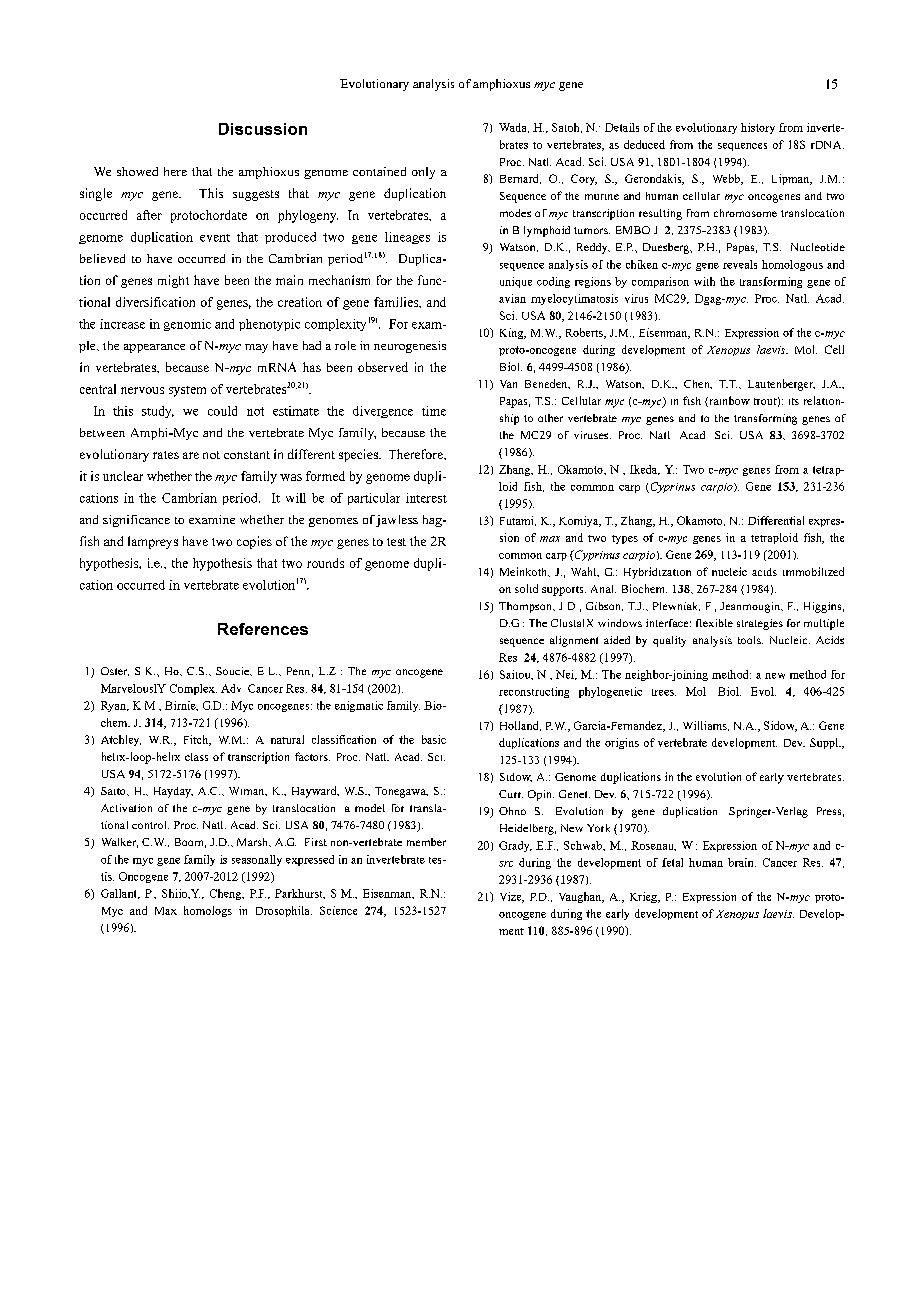  What do you see at coordinates (758, 128) in the screenshot?
I see `history` at bounding box center [758, 128].
